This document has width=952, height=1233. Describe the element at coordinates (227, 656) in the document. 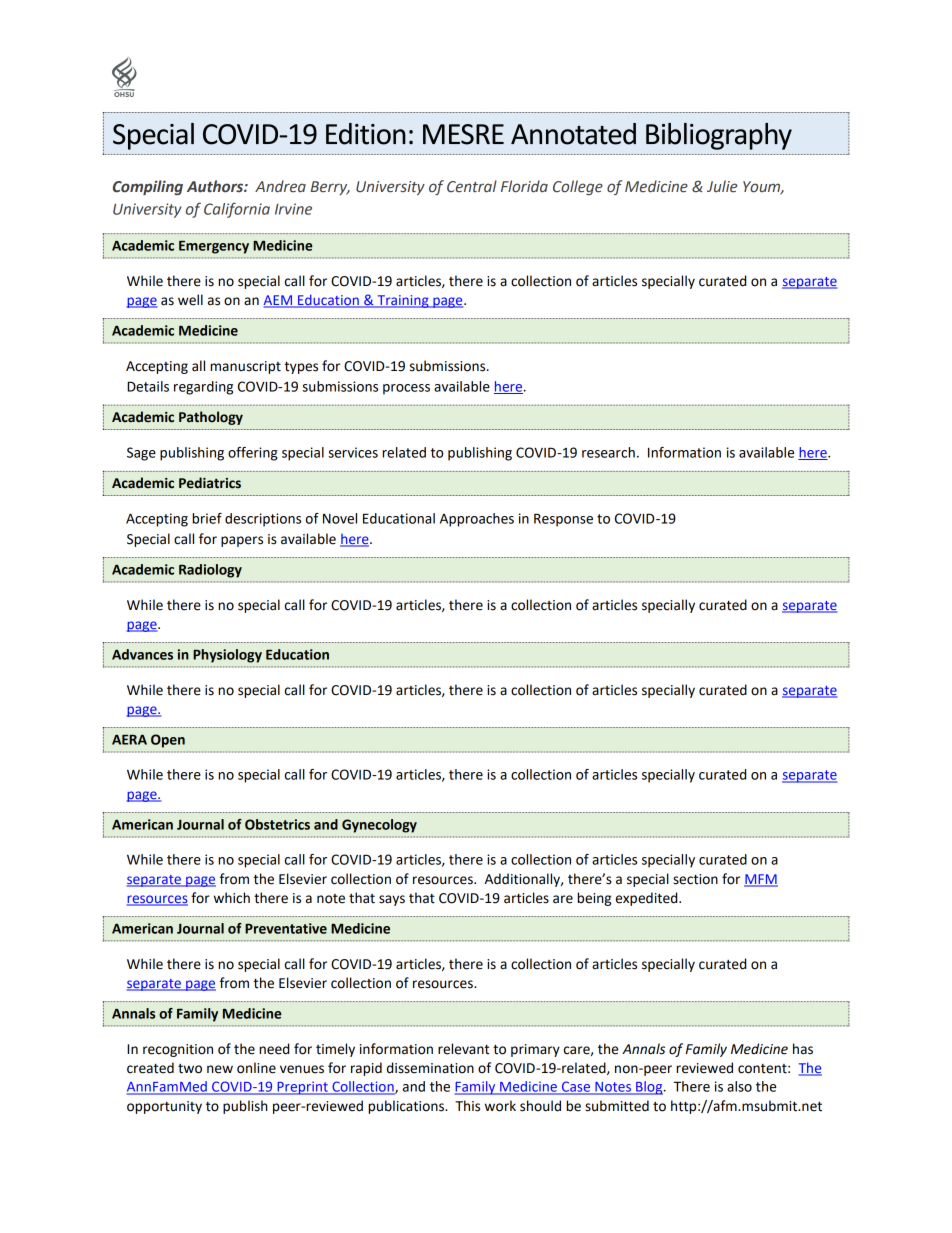

I see `Physiology` at that location.
